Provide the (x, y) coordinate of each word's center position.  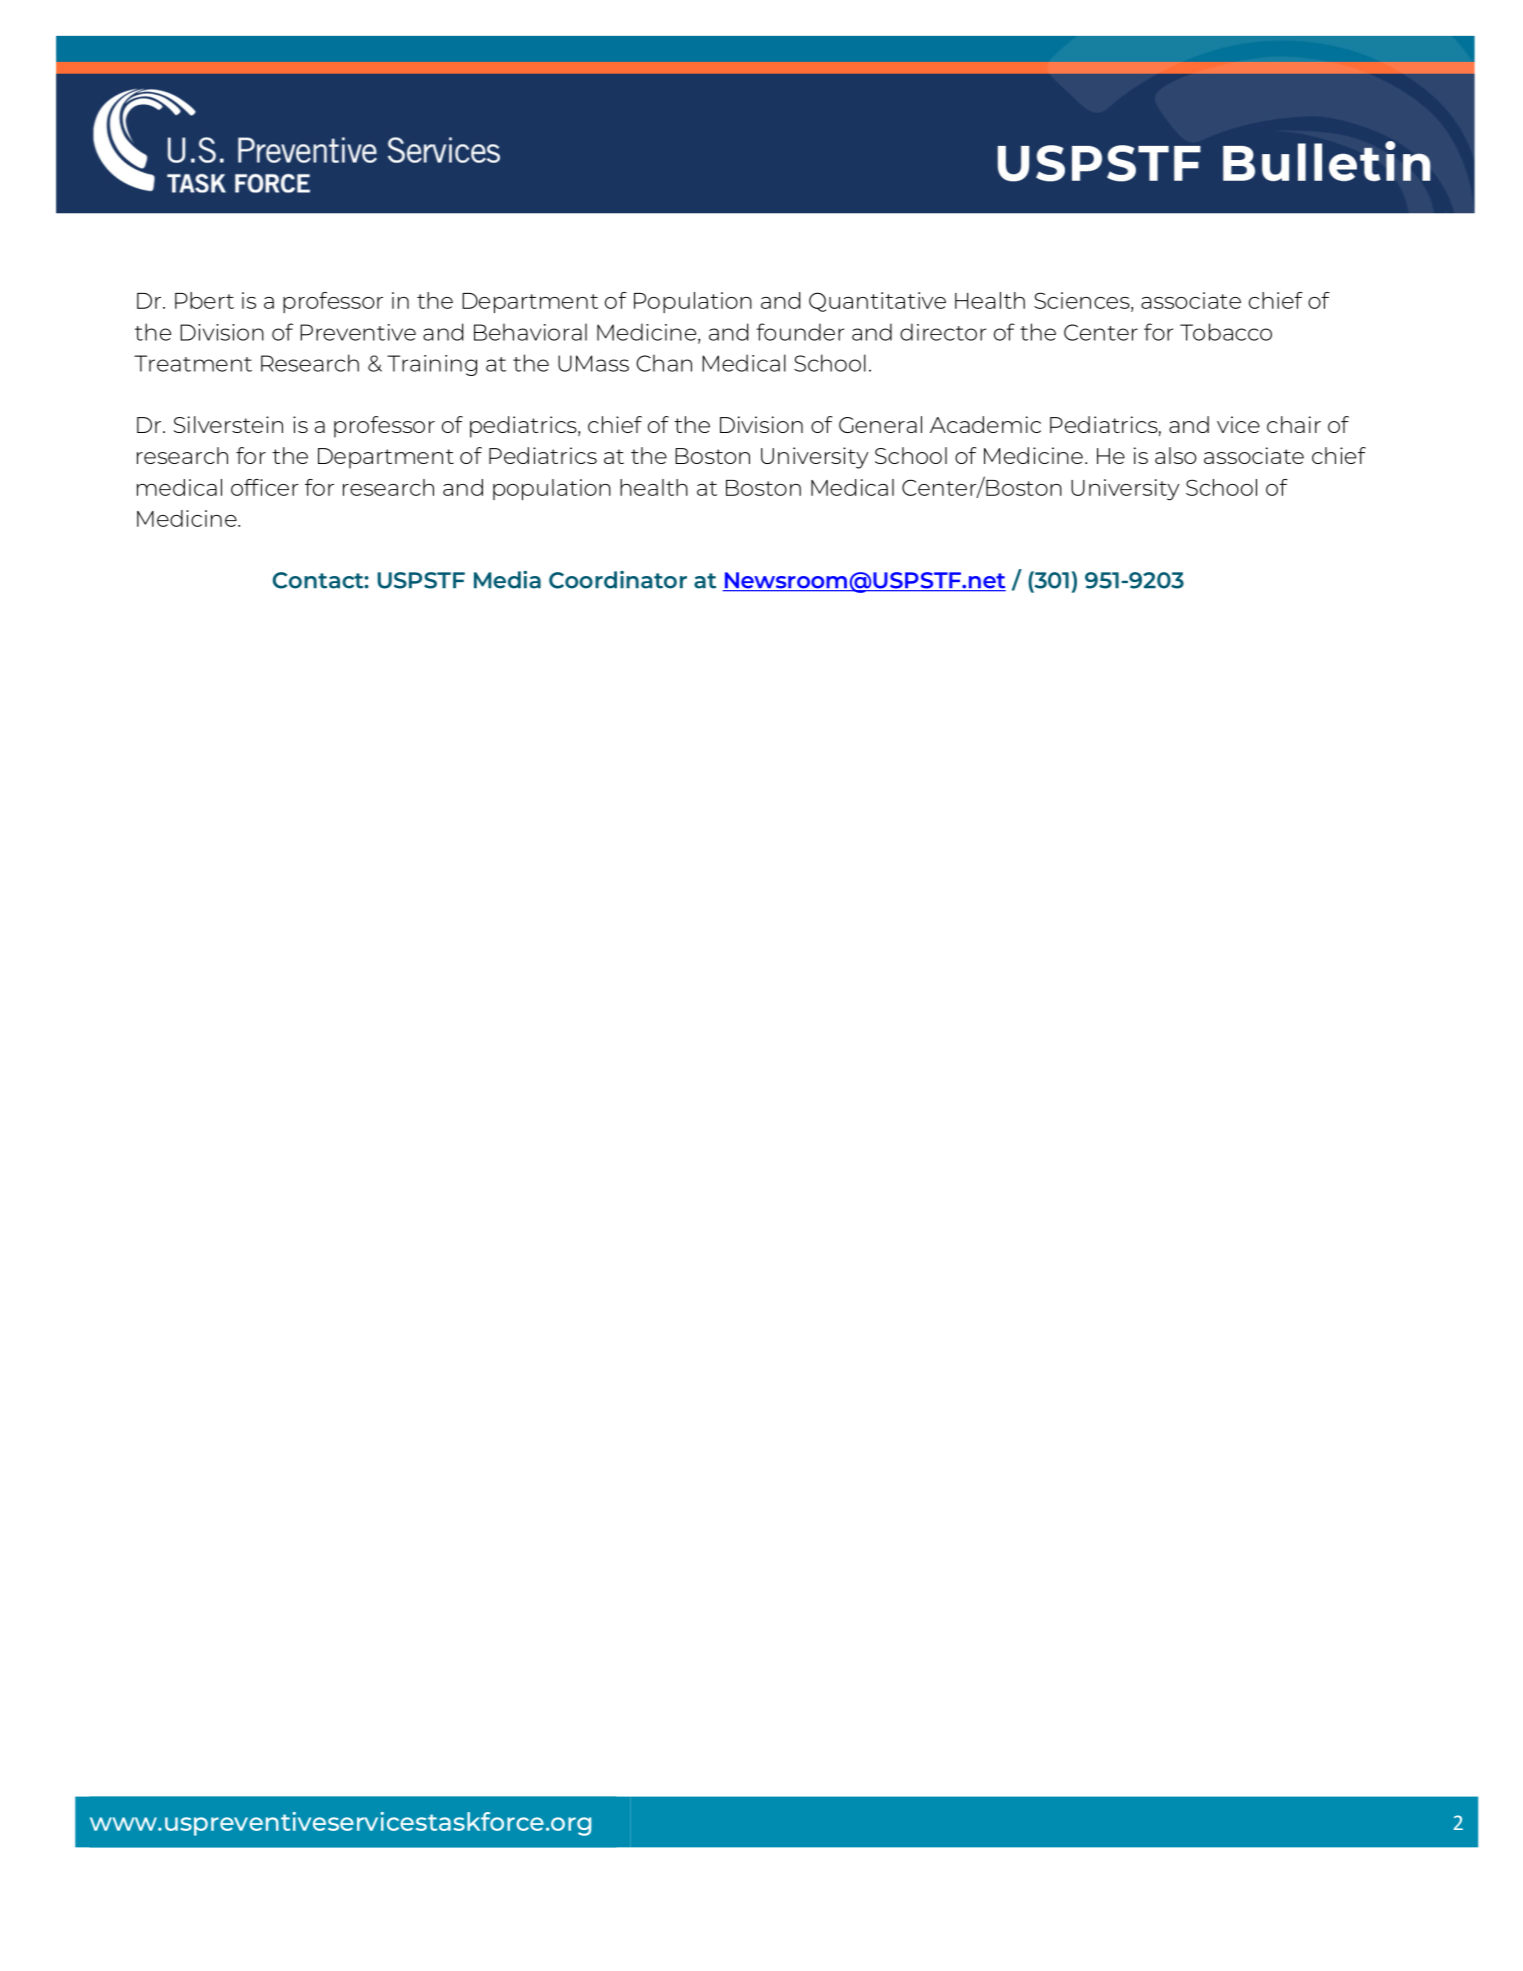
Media (507, 580)
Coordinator (618, 580)
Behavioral (530, 332)
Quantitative (877, 302)
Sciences (1083, 301)
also (1175, 455)
